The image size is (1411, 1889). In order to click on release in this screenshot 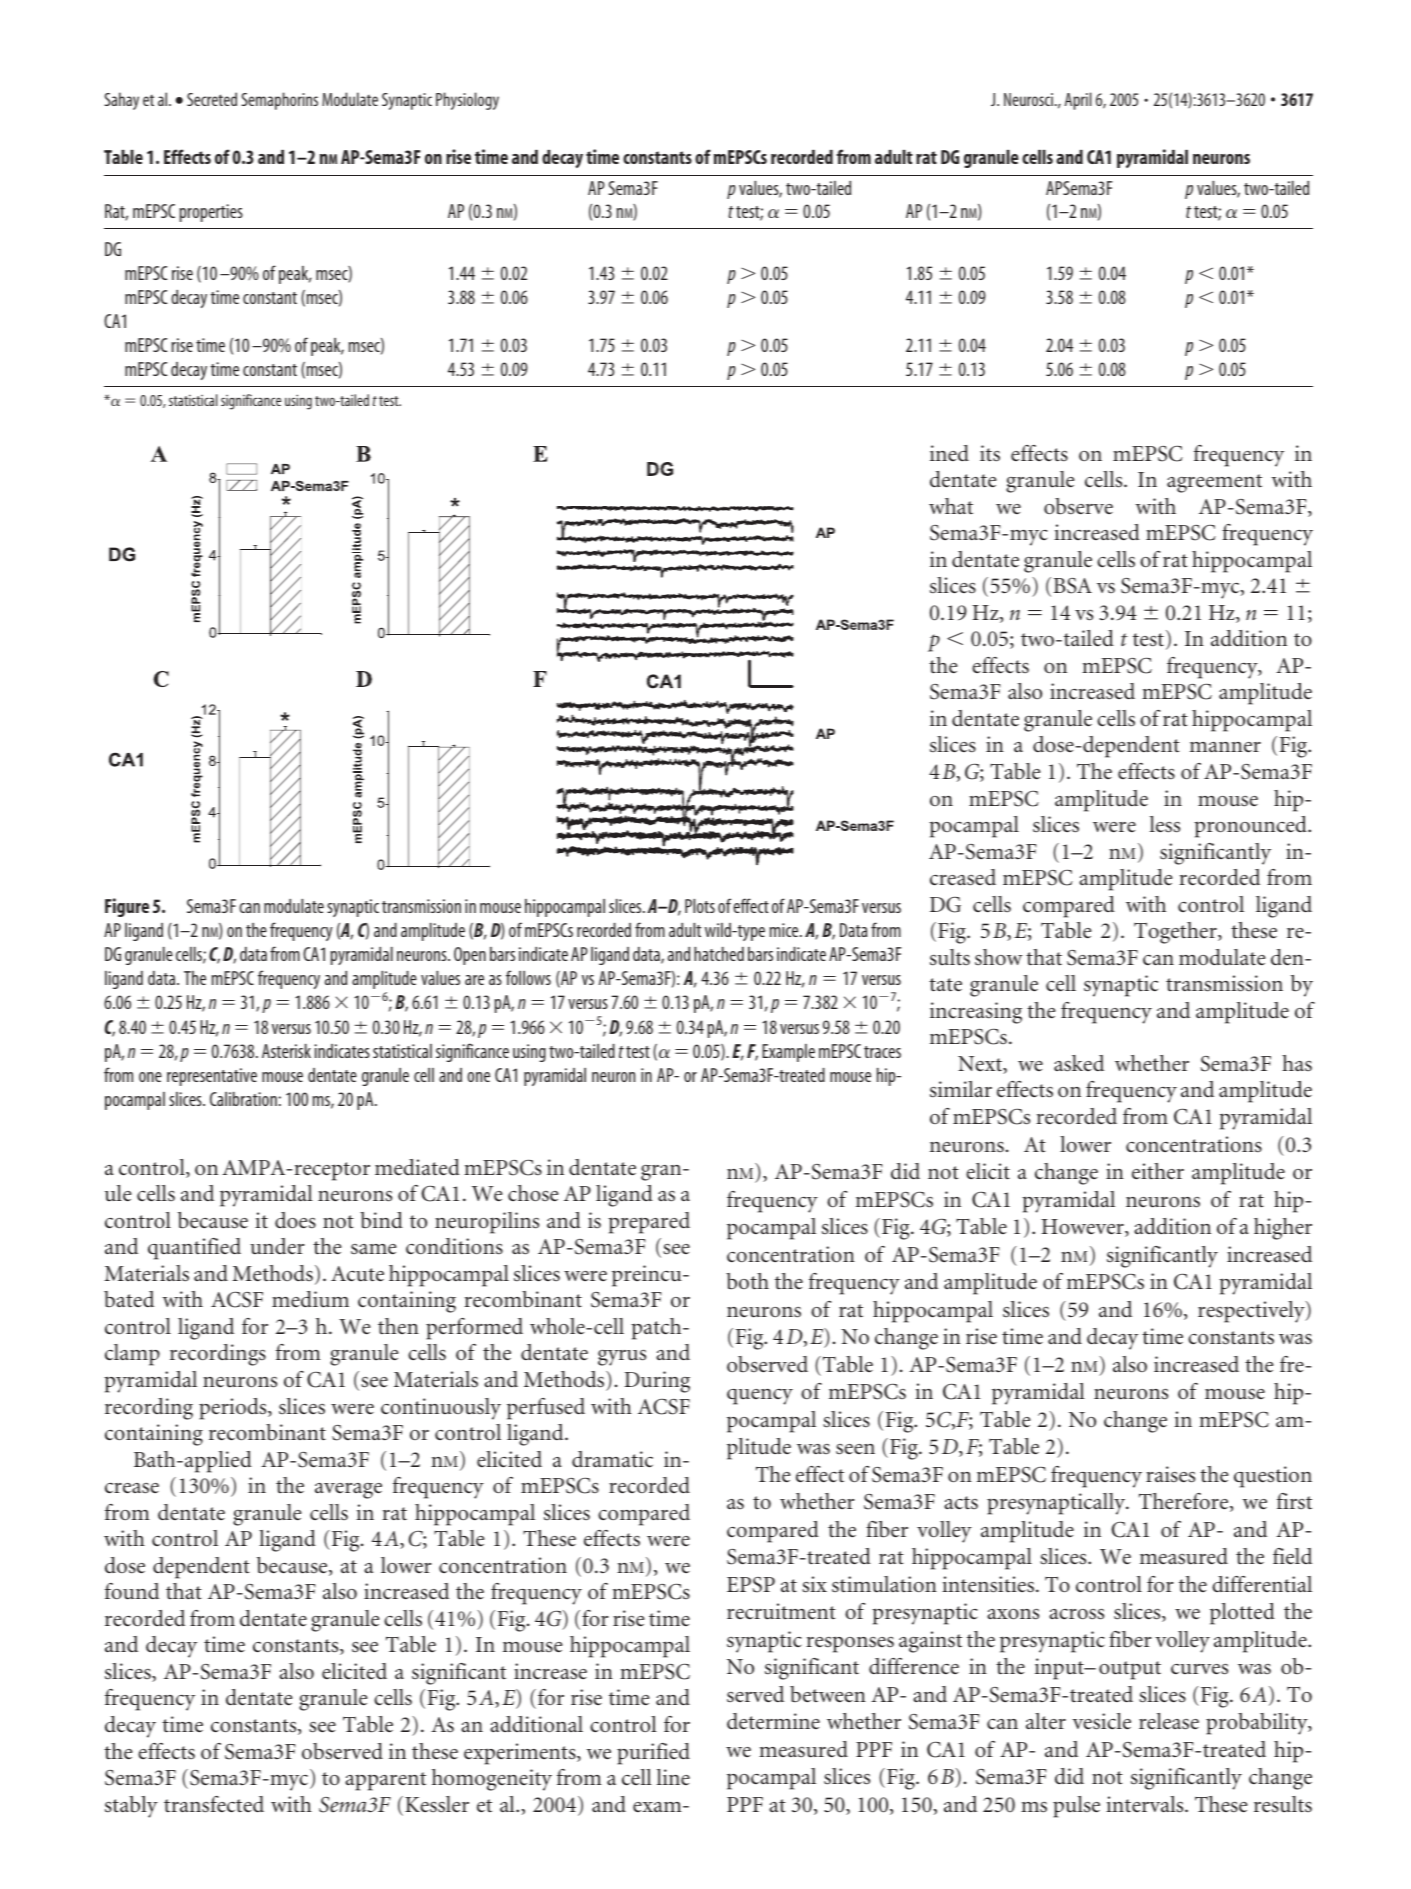, I will do `click(1169, 1721)`.
